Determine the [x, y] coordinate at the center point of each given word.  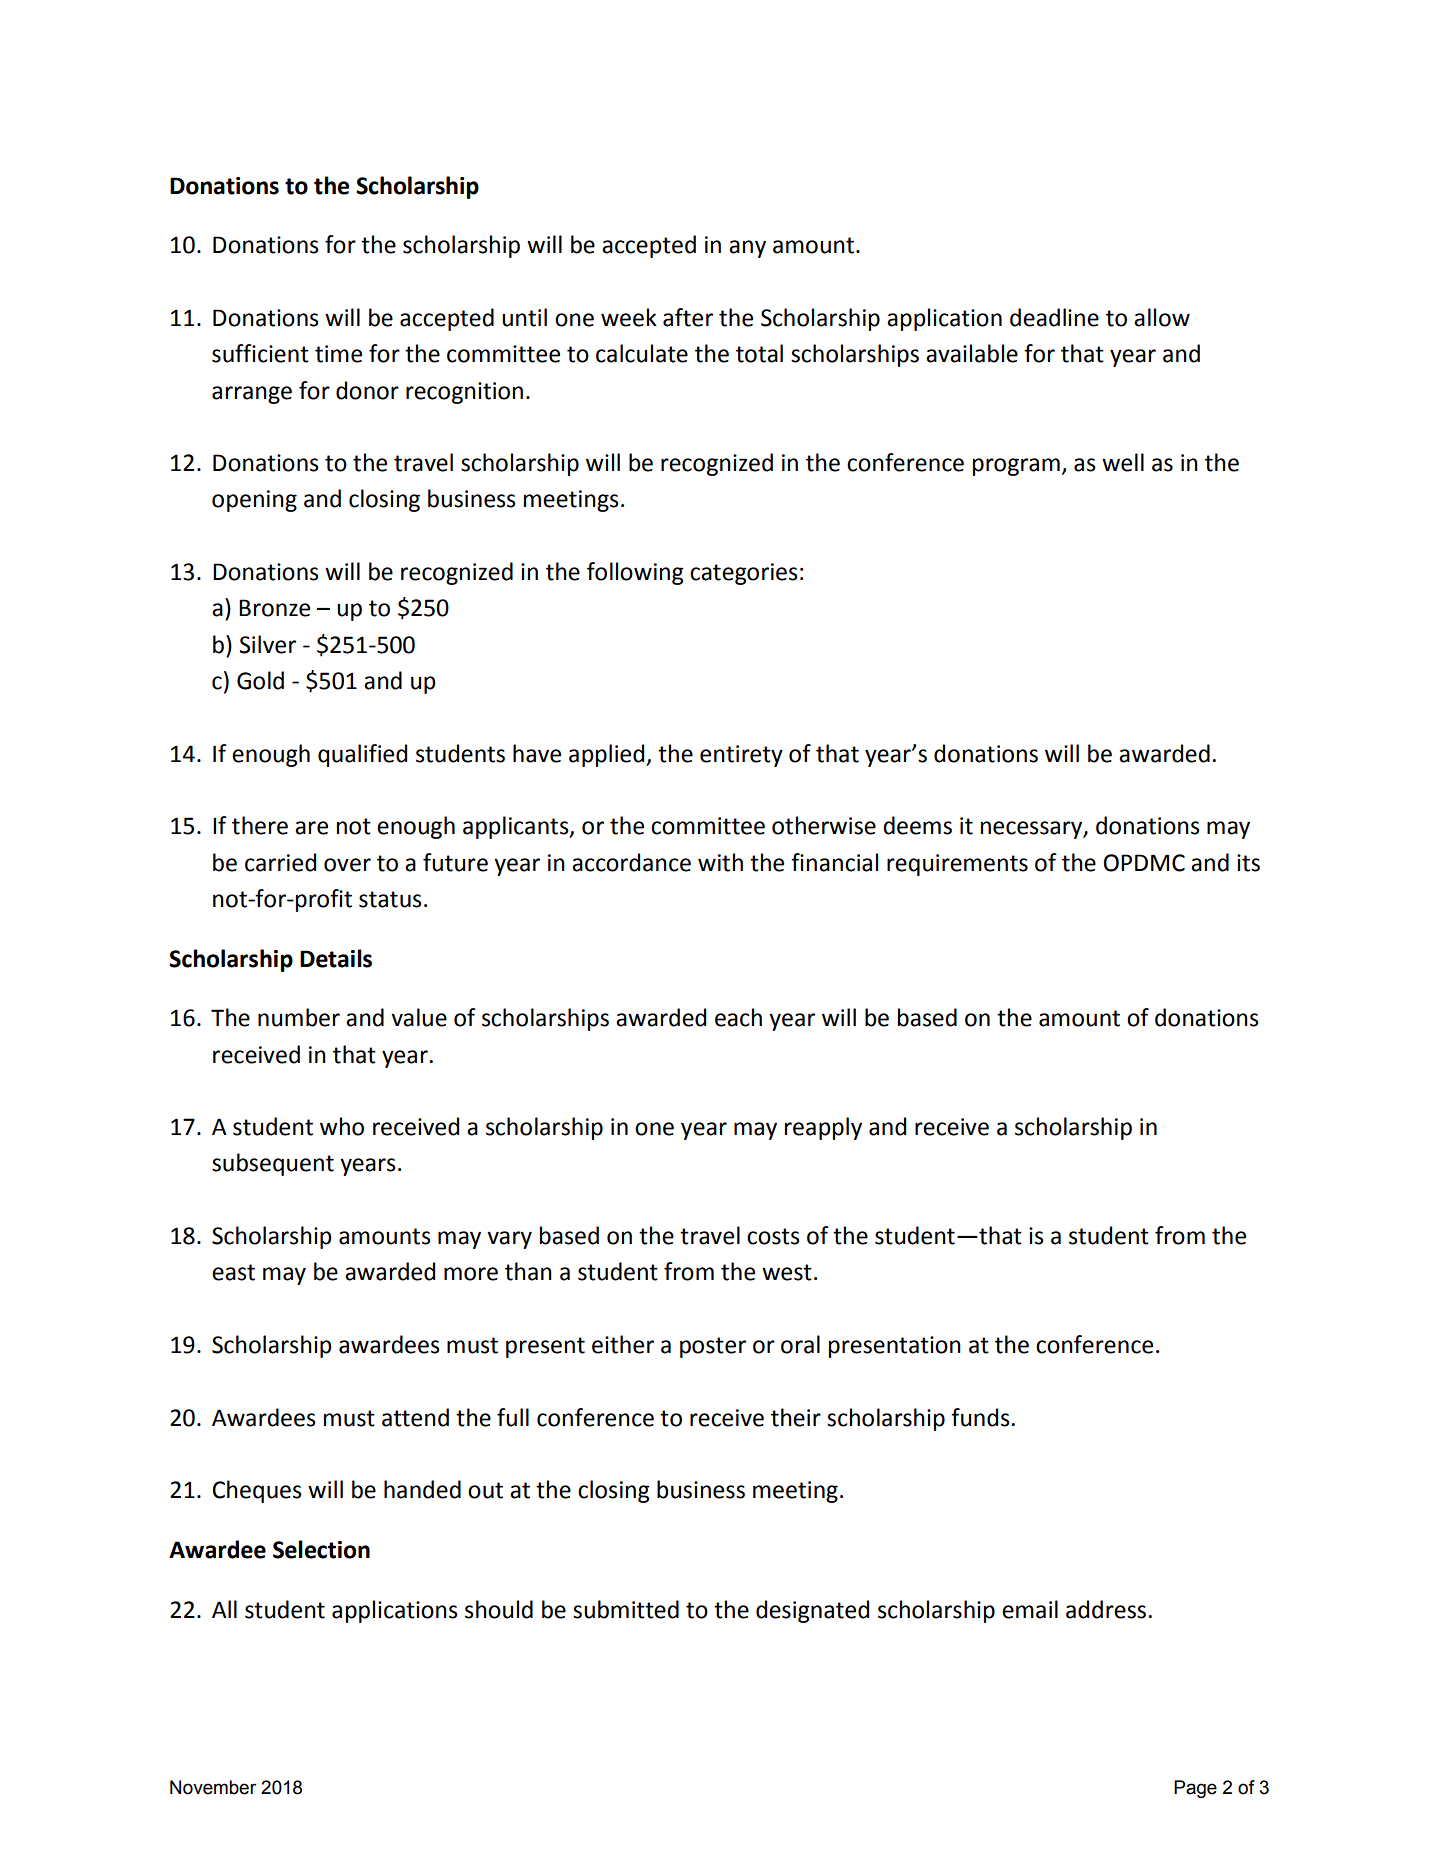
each [738, 1017]
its [1248, 863]
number [299, 1017]
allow [1162, 317]
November [213, 1787]
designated [812, 1611]
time [338, 354]
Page [1195, 1789]
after [688, 317]
